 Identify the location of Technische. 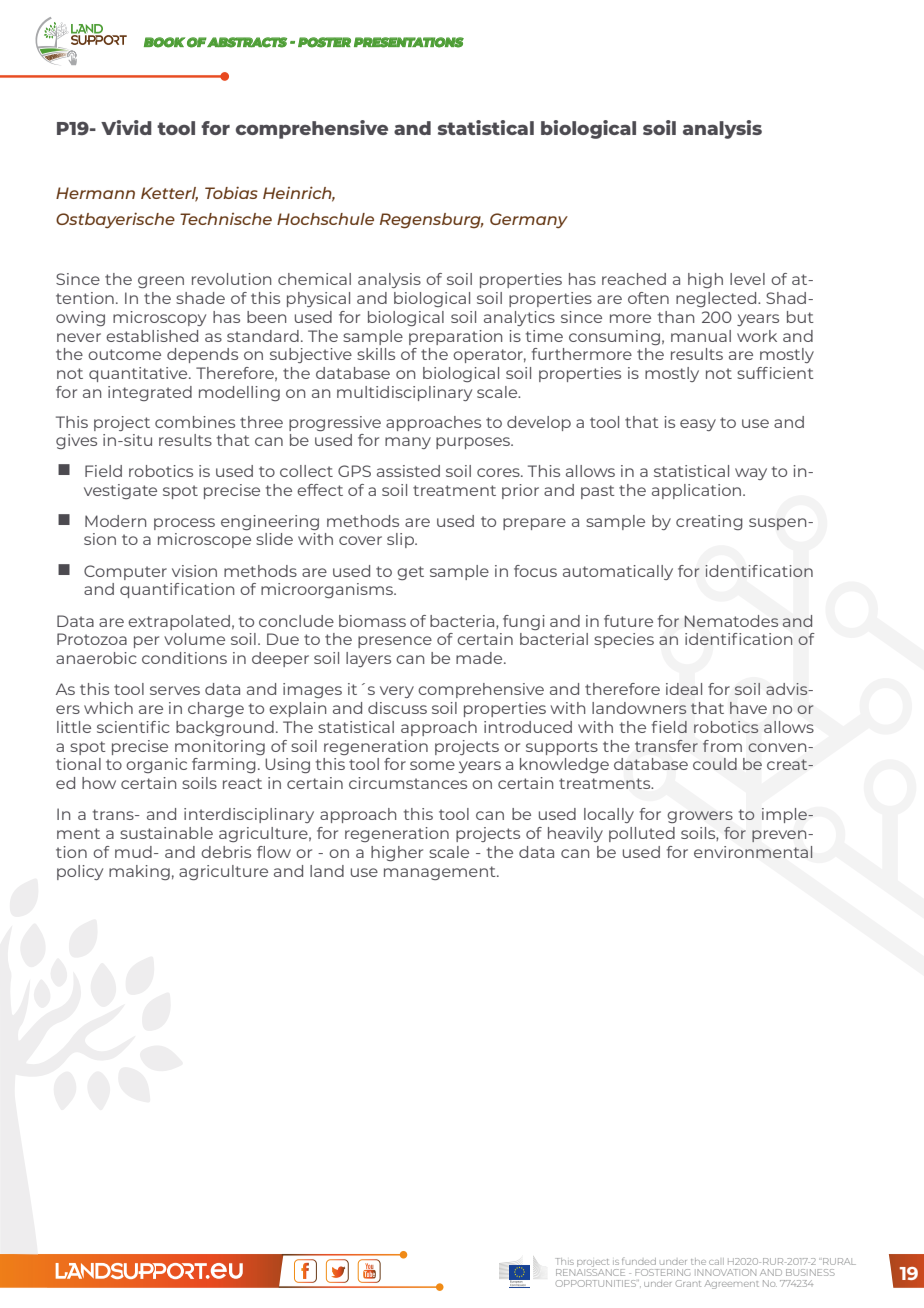
(226, 219).
